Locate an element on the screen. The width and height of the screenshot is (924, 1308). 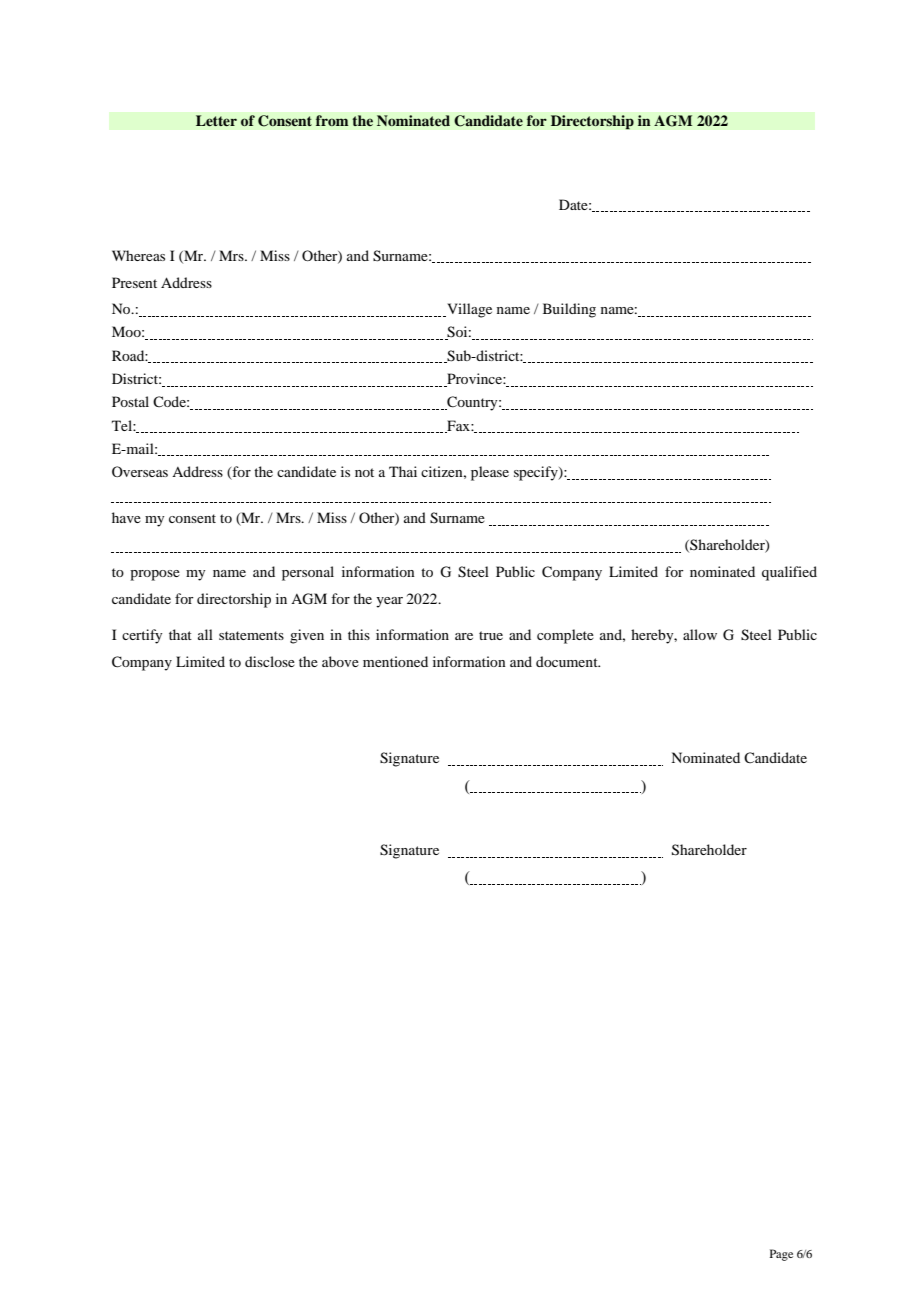
mentioned is located at coordinates (395, 661).
